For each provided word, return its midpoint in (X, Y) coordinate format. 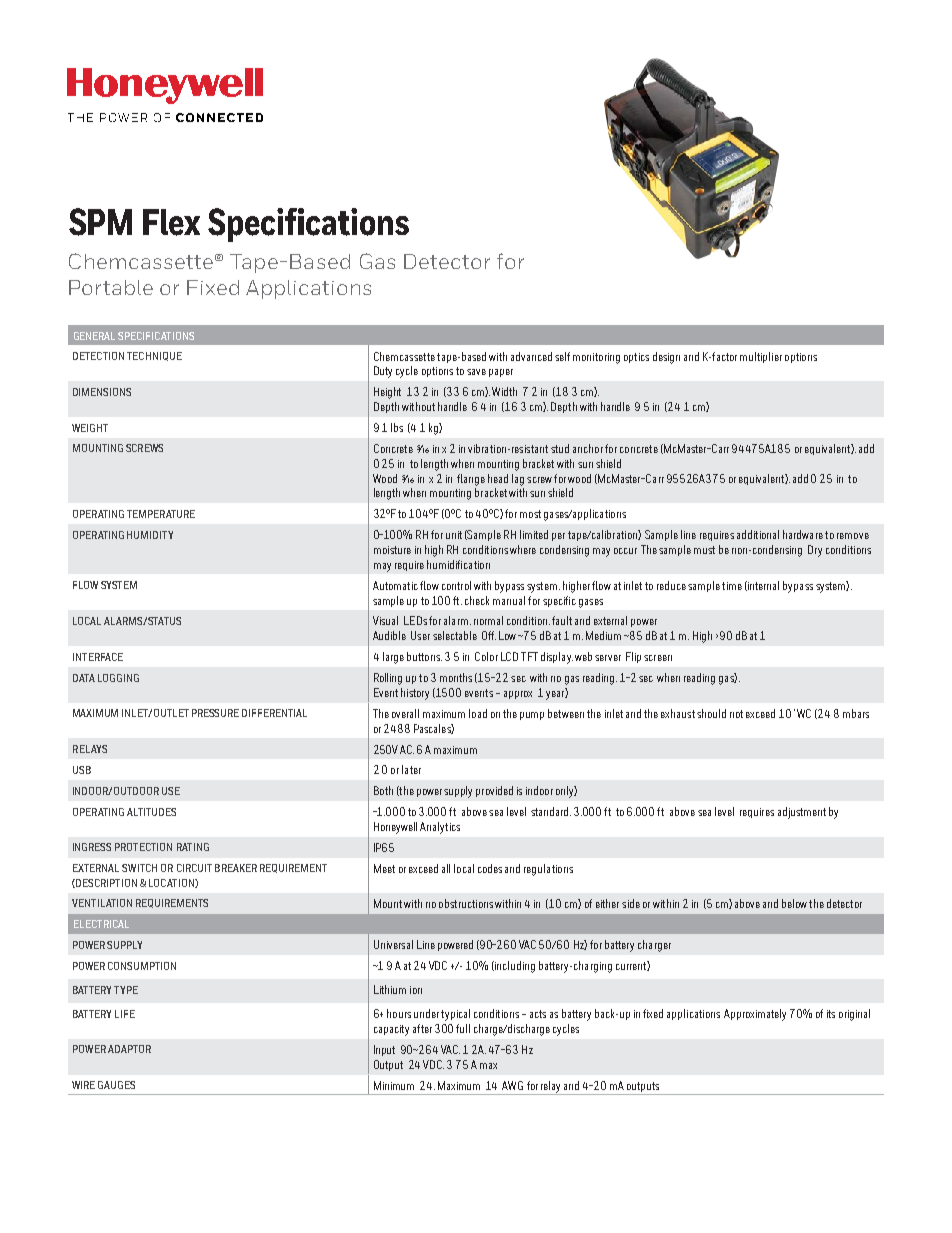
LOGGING (118, 678)
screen (658, 658)
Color (486, 656)
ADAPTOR (129, 1049)
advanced (531, 356)
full (463, 1028)
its (831, 1014)
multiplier (761, 357)
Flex (171, 222)
